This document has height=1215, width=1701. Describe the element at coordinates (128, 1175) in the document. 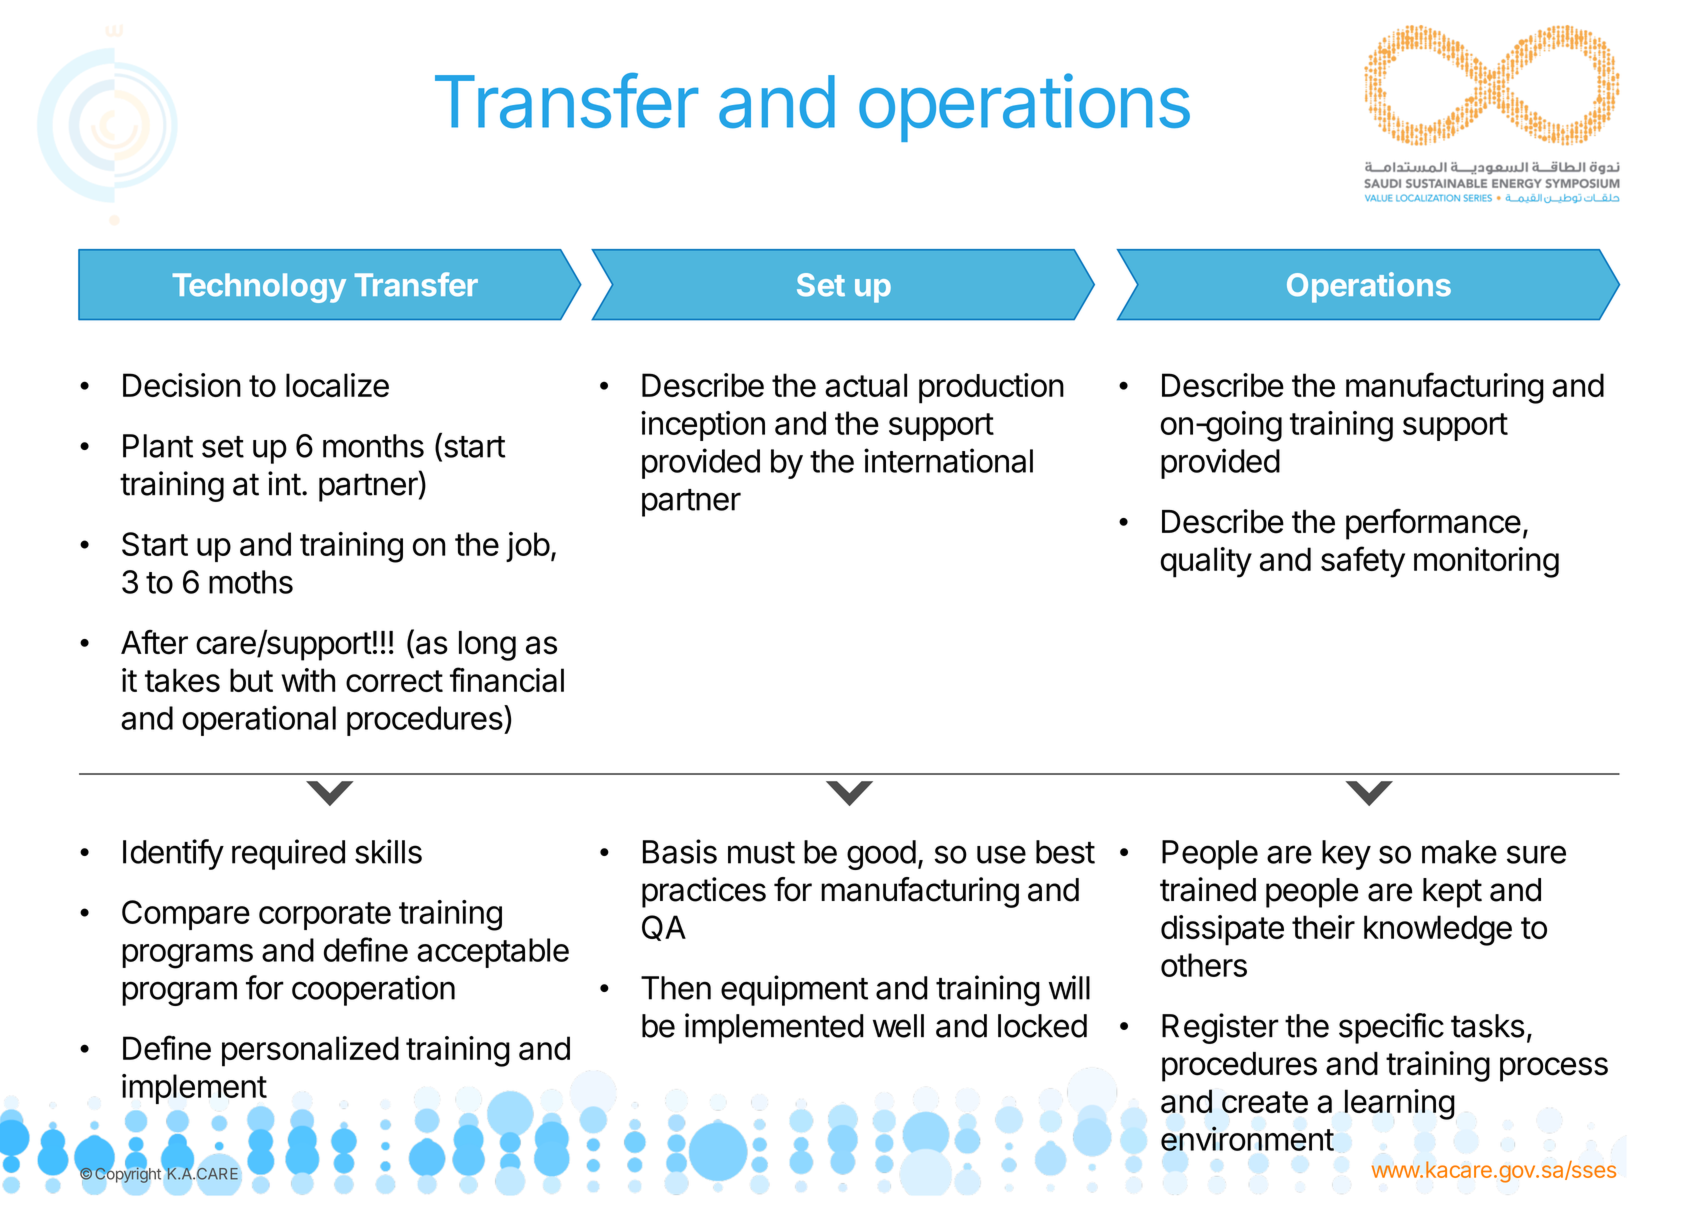

I see `Copyright` at that location.
